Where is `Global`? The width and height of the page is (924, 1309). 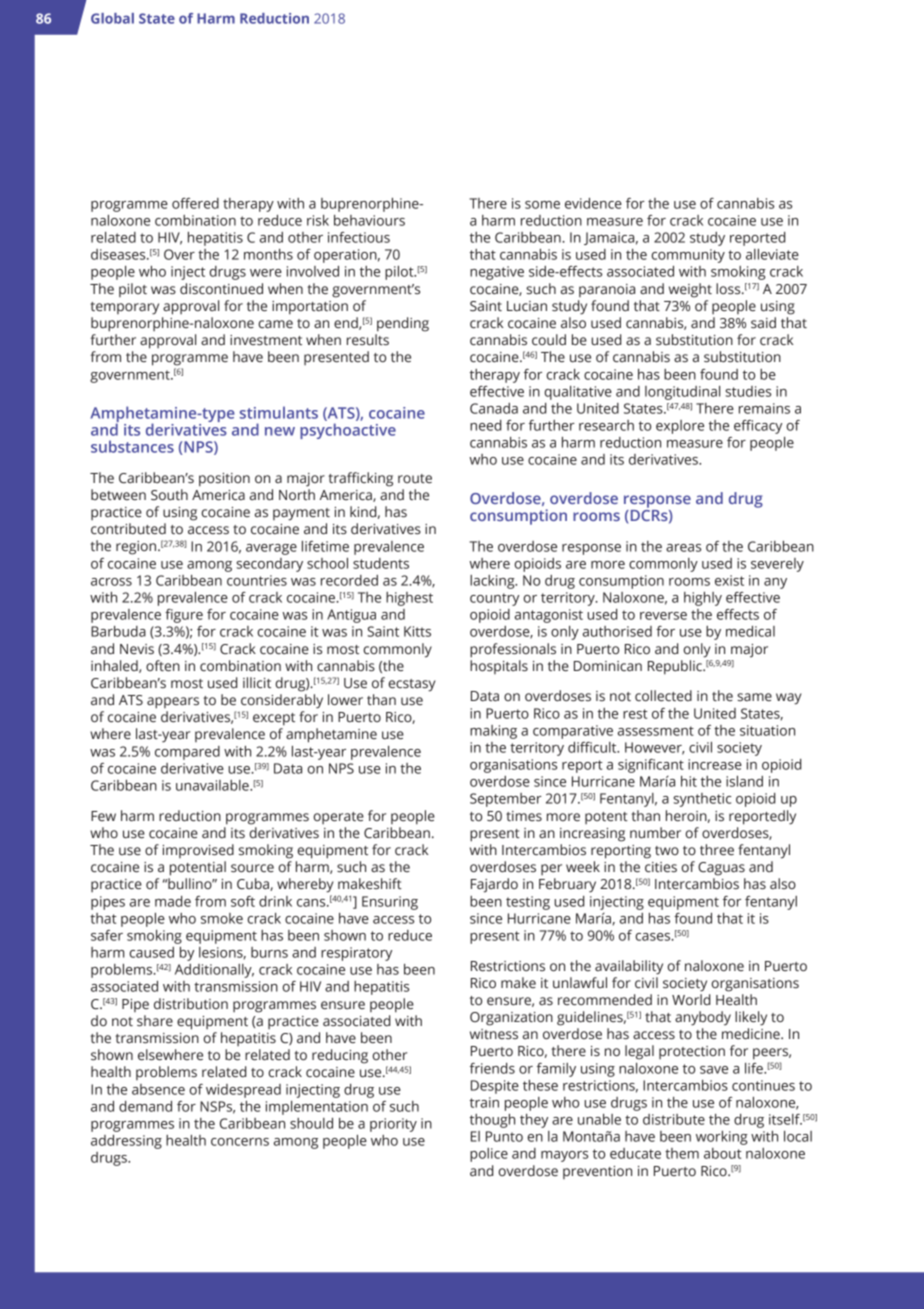
Global is located at coordinates (112, 18).
